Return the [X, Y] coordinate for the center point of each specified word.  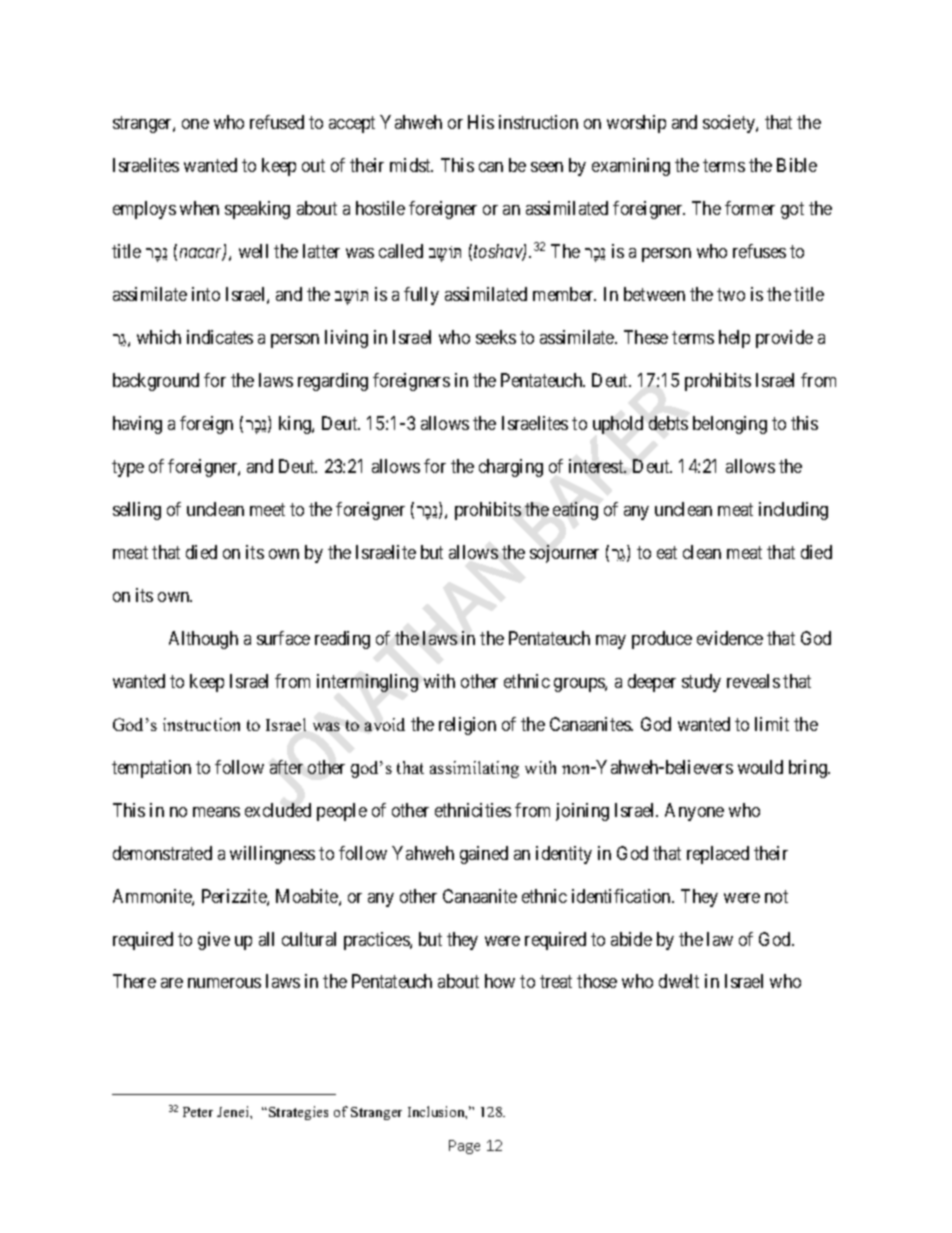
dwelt [679, 981]
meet [267, 509]
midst [411, 165]
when [199, 208]
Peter [198, 1112]
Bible [797, 165]
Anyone [694, 812]
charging [511, 468]
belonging [730, 425]
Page [464, 1147]
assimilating [474, 769]
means [216, 812]
